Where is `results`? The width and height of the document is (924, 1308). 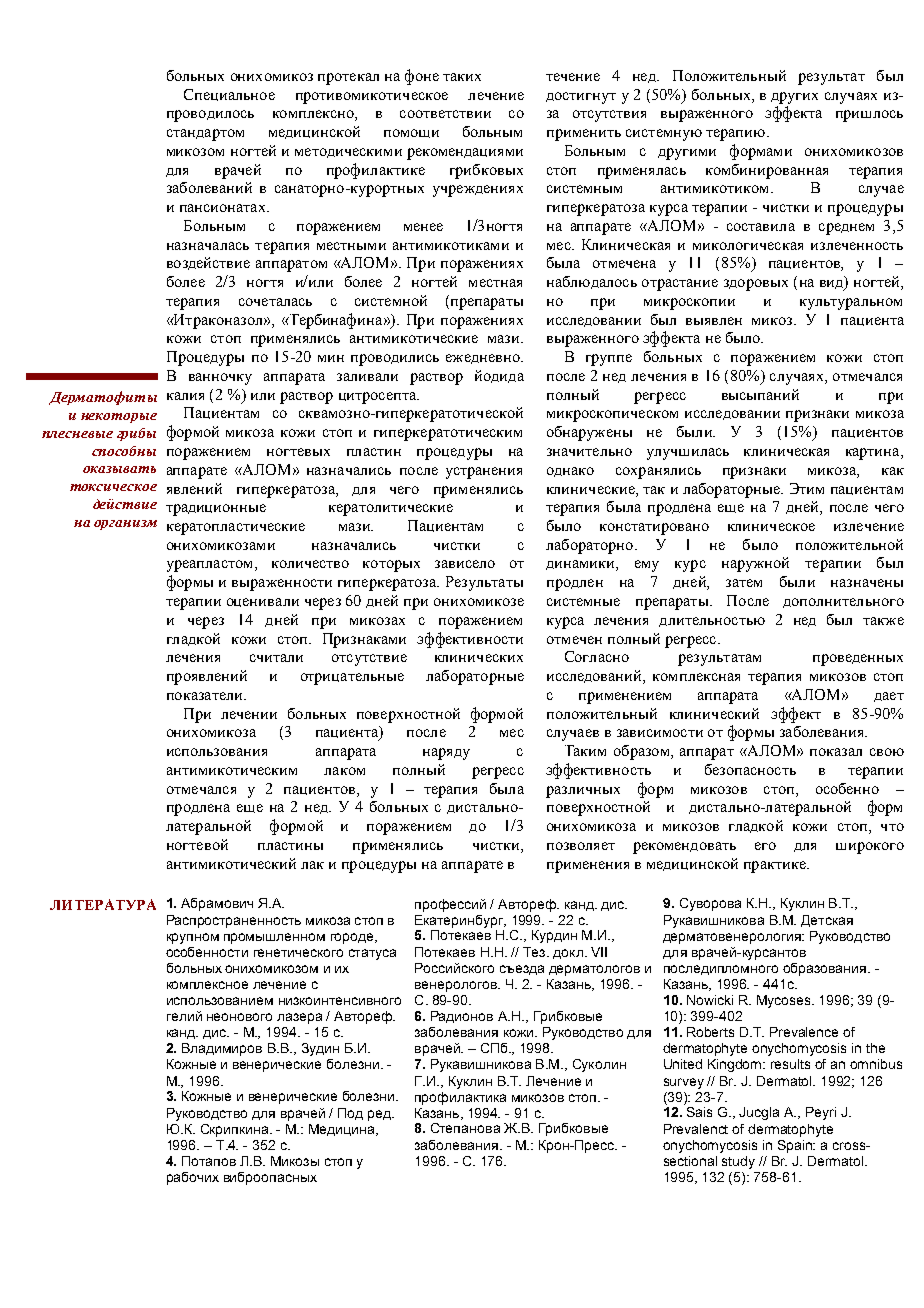
results is located at coordinates (790, 1064).
